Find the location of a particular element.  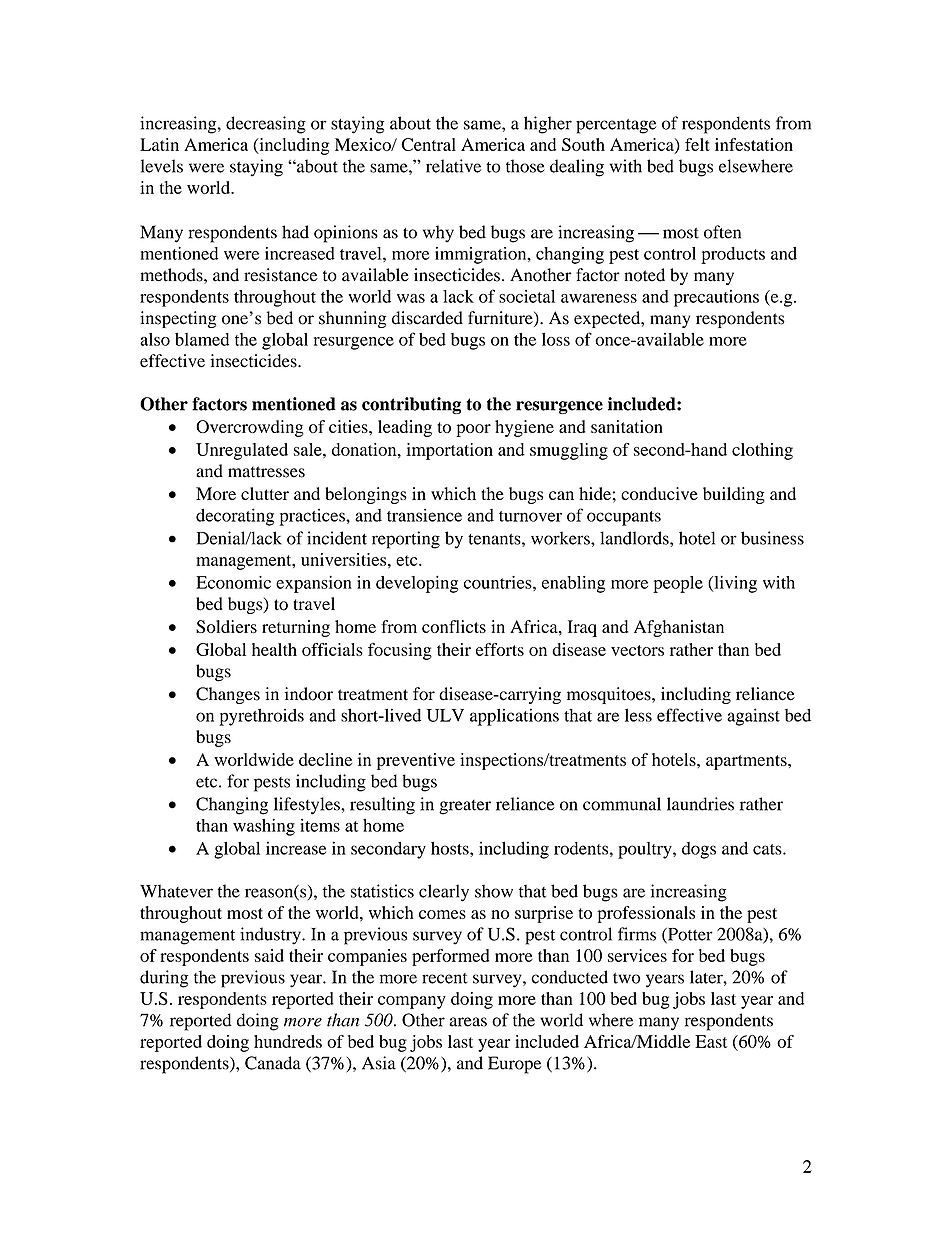

Canada is located at coordinates (273, 1063).
